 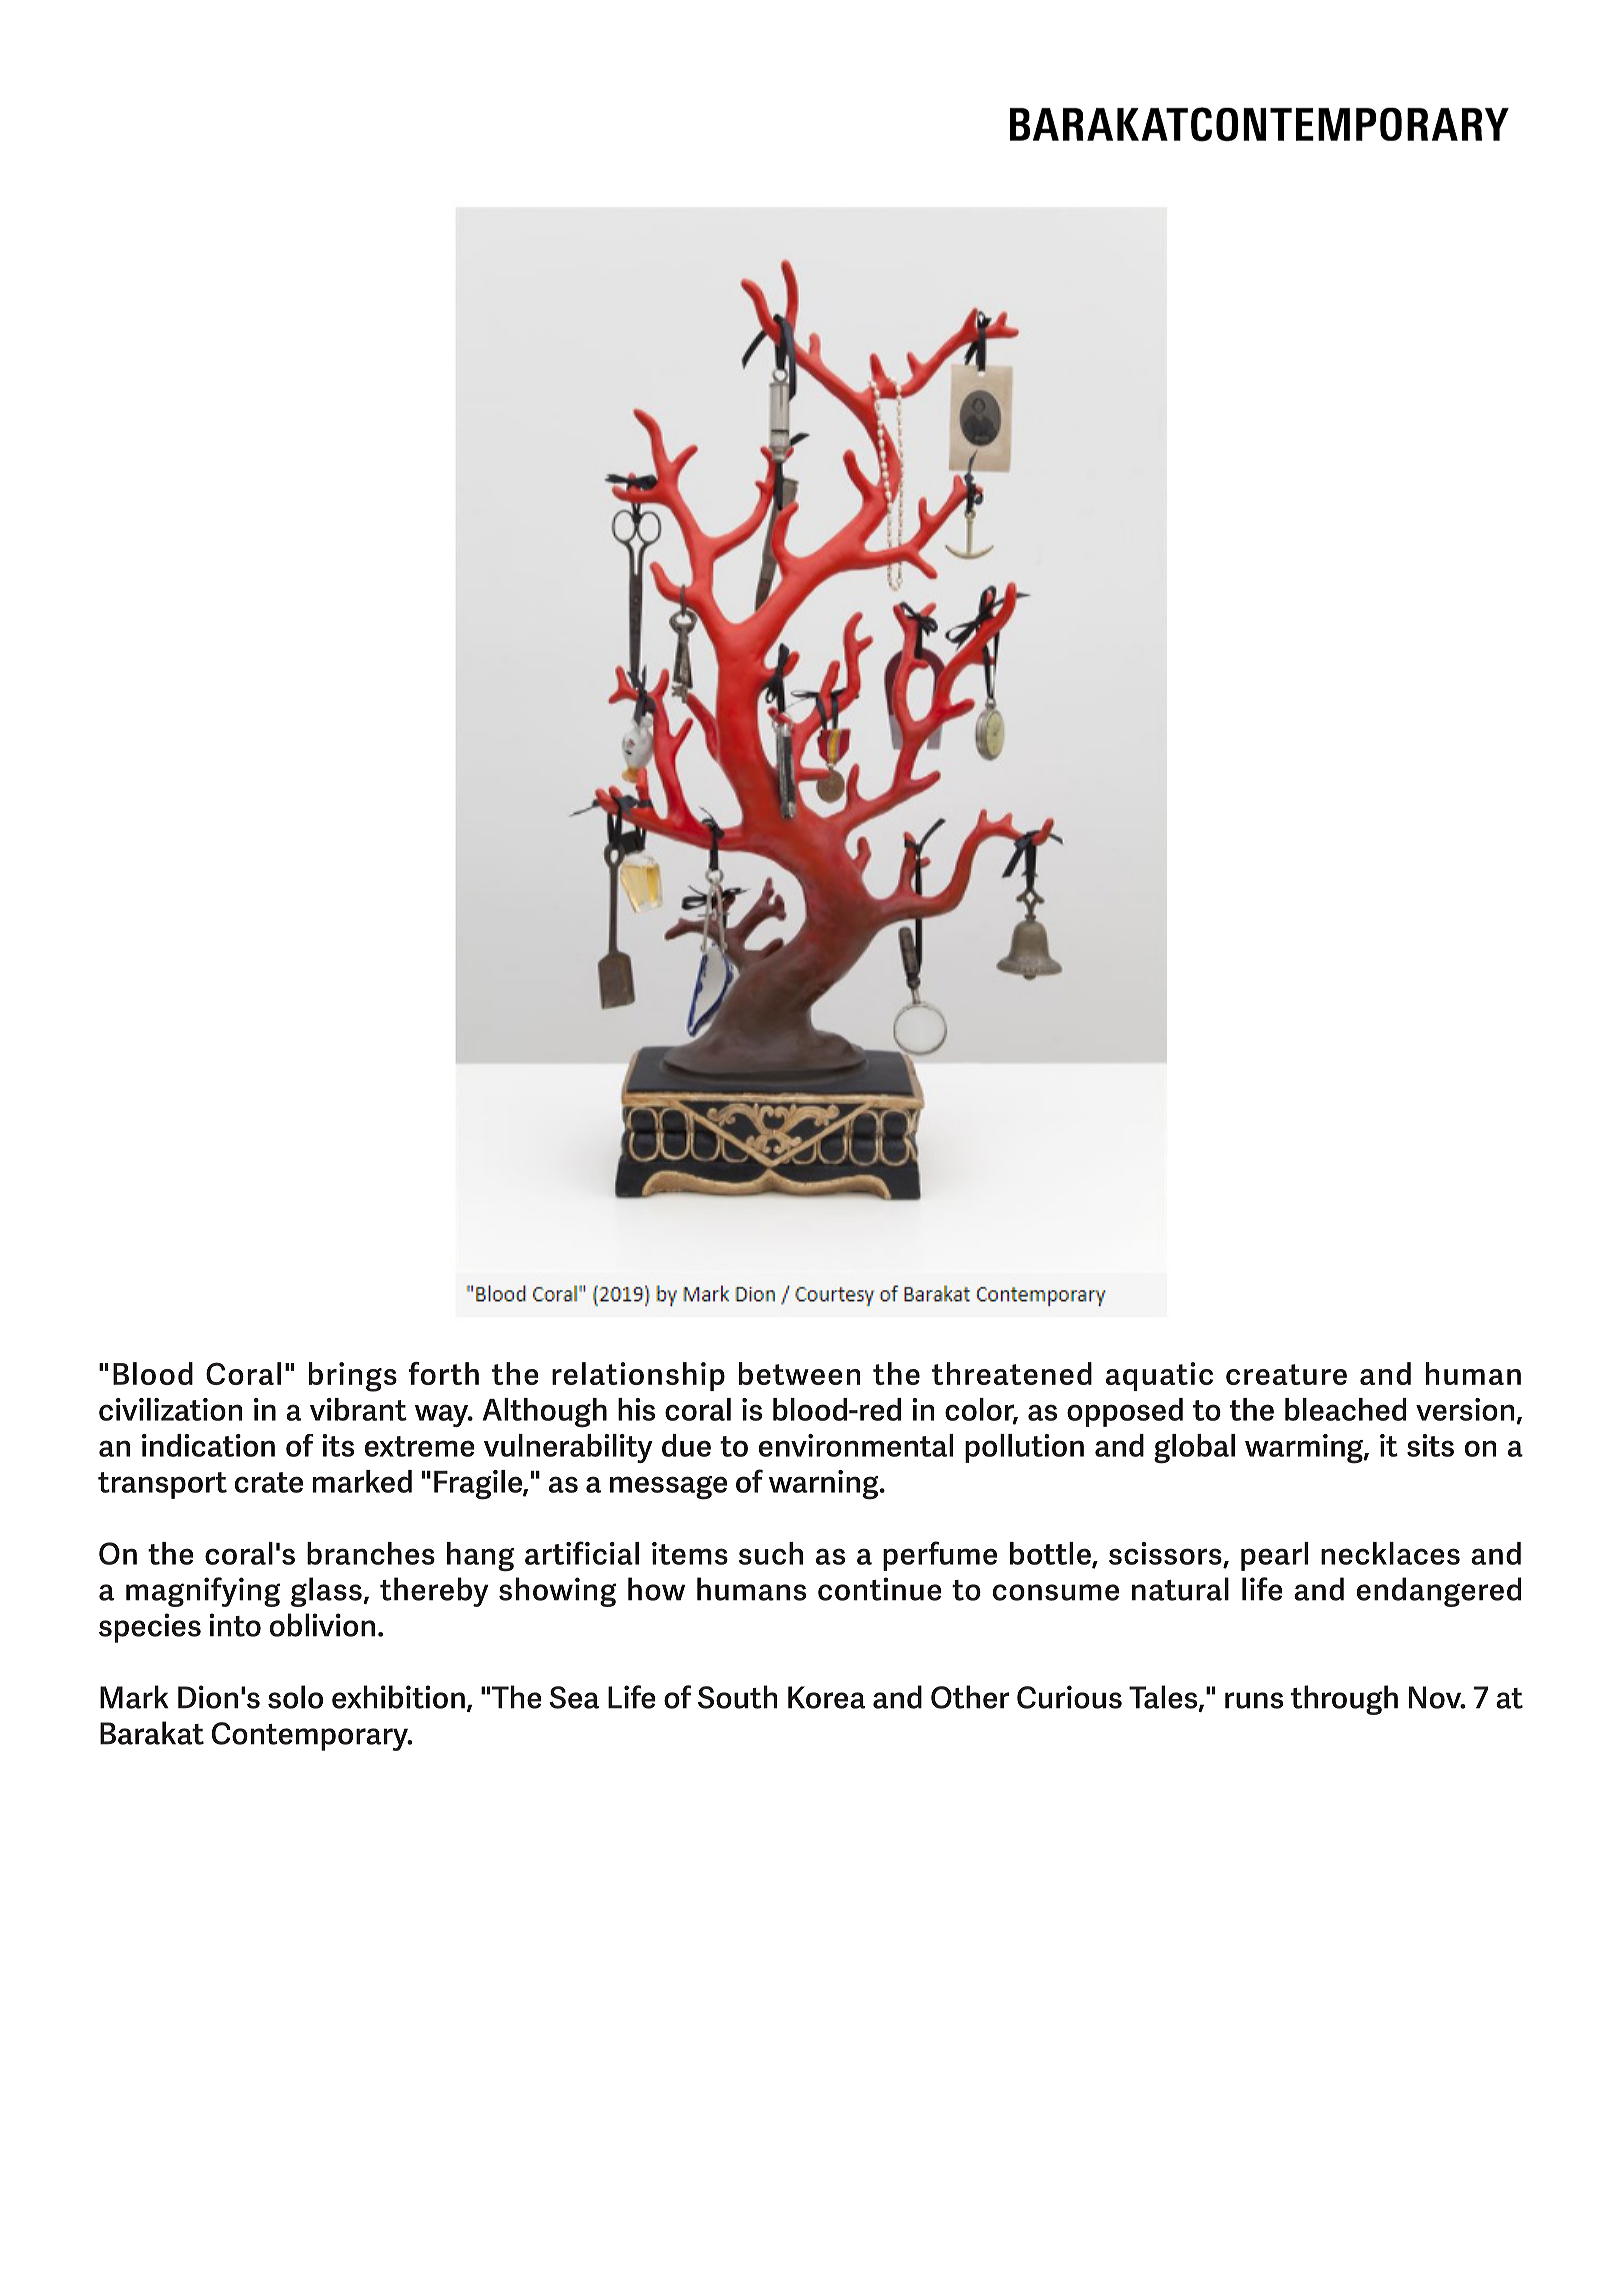 What do you see at coordinates (353, 1377) in the screenshot?
I see `brings` at bounding box center [353, 1377].
